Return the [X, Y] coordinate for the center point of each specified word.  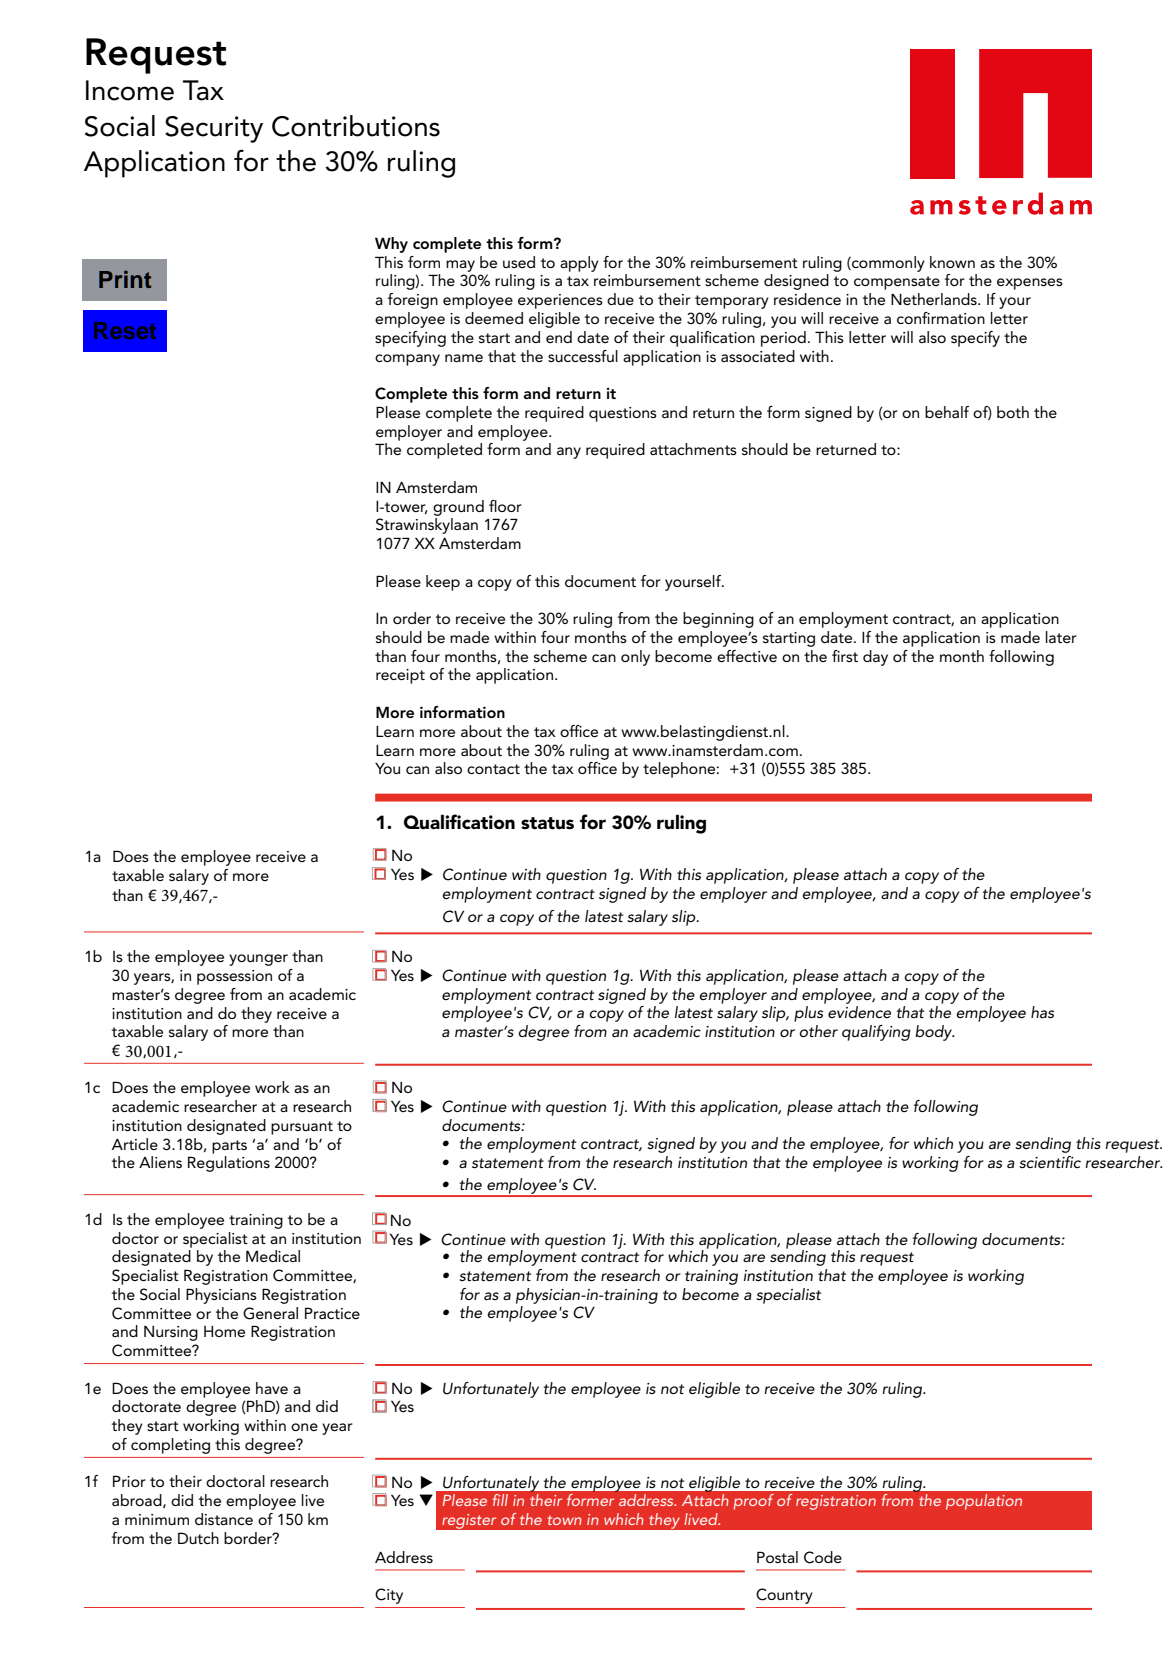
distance [224, 1519]
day [875, 658]
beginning [718, 620]
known [952, 262]
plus [808, 1014]
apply [579, 264]
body [934, 1033]
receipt [400, 676]
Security [214, 129]
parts [229, 1147]
